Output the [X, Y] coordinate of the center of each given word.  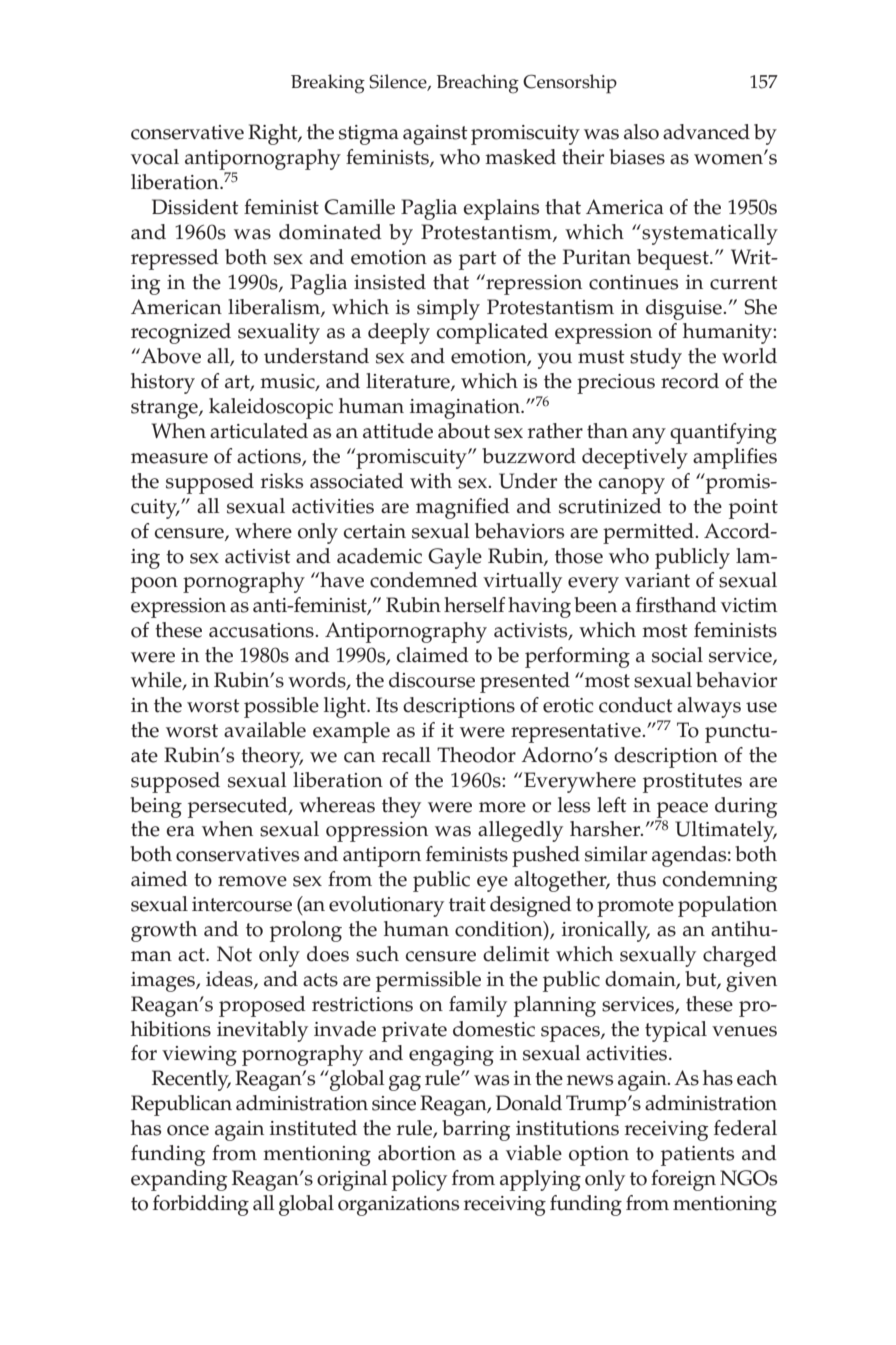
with [431, 481]
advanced [706, 132]
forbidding [201, 1205]
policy [419, 1180]
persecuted [239, 807]
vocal [155, 157]
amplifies [735, 458]
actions [270, 457]
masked [520, 157]
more [502, 807]
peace [682, 810]
